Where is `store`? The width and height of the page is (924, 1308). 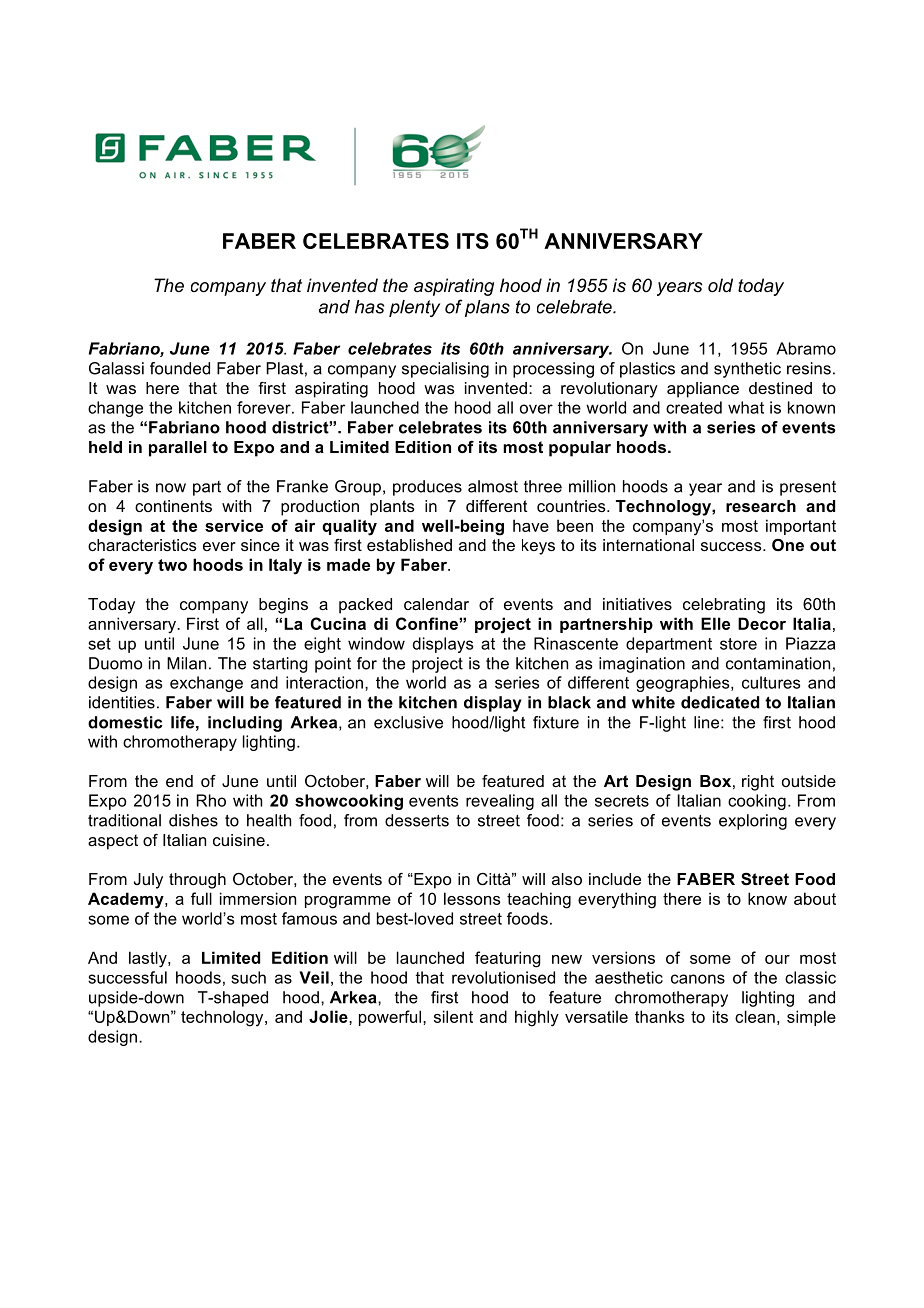
store is located at coordinates (738, 644).
